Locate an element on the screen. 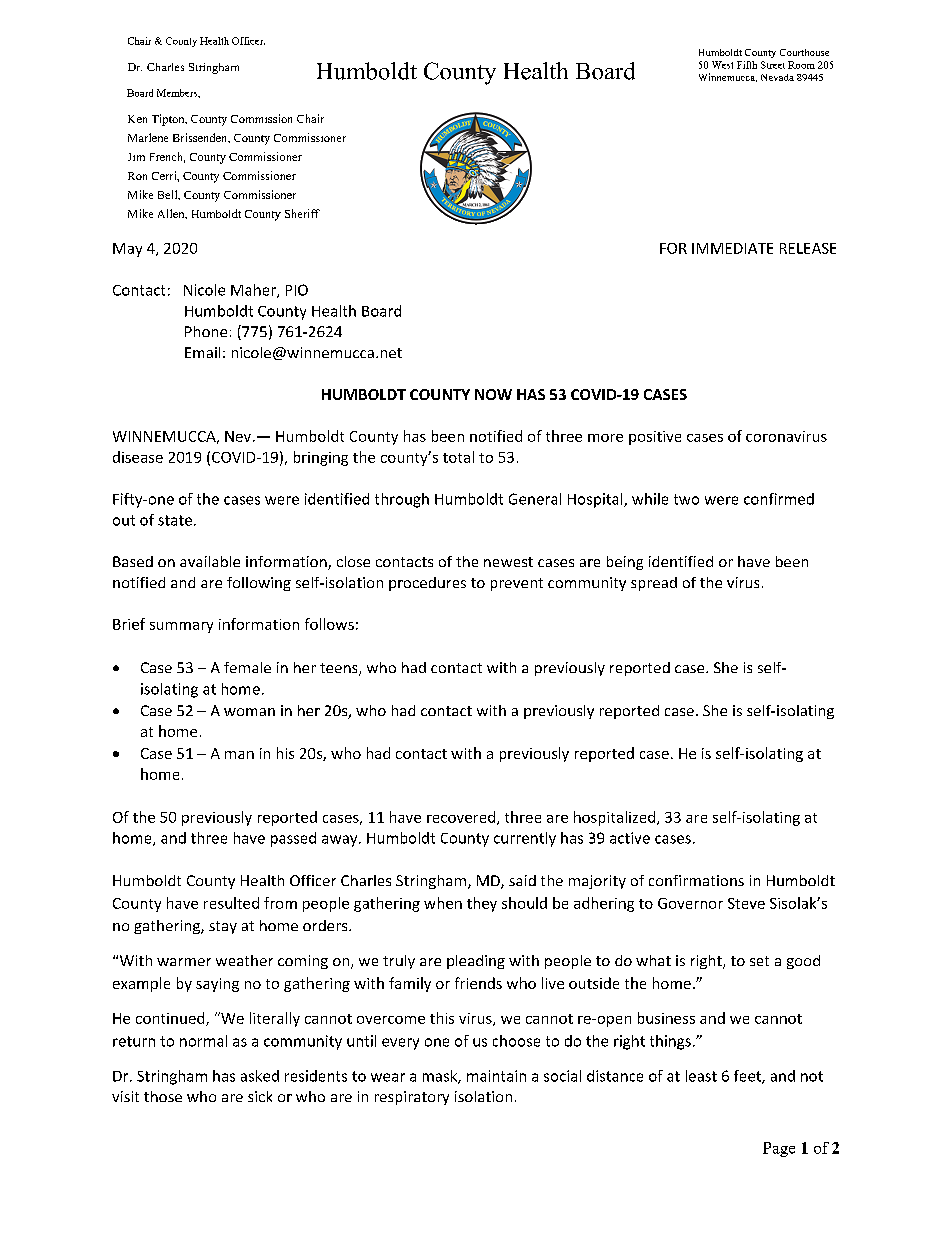 This screenshot has height=1233, width=952. active is located at coordinates (630, 838).
